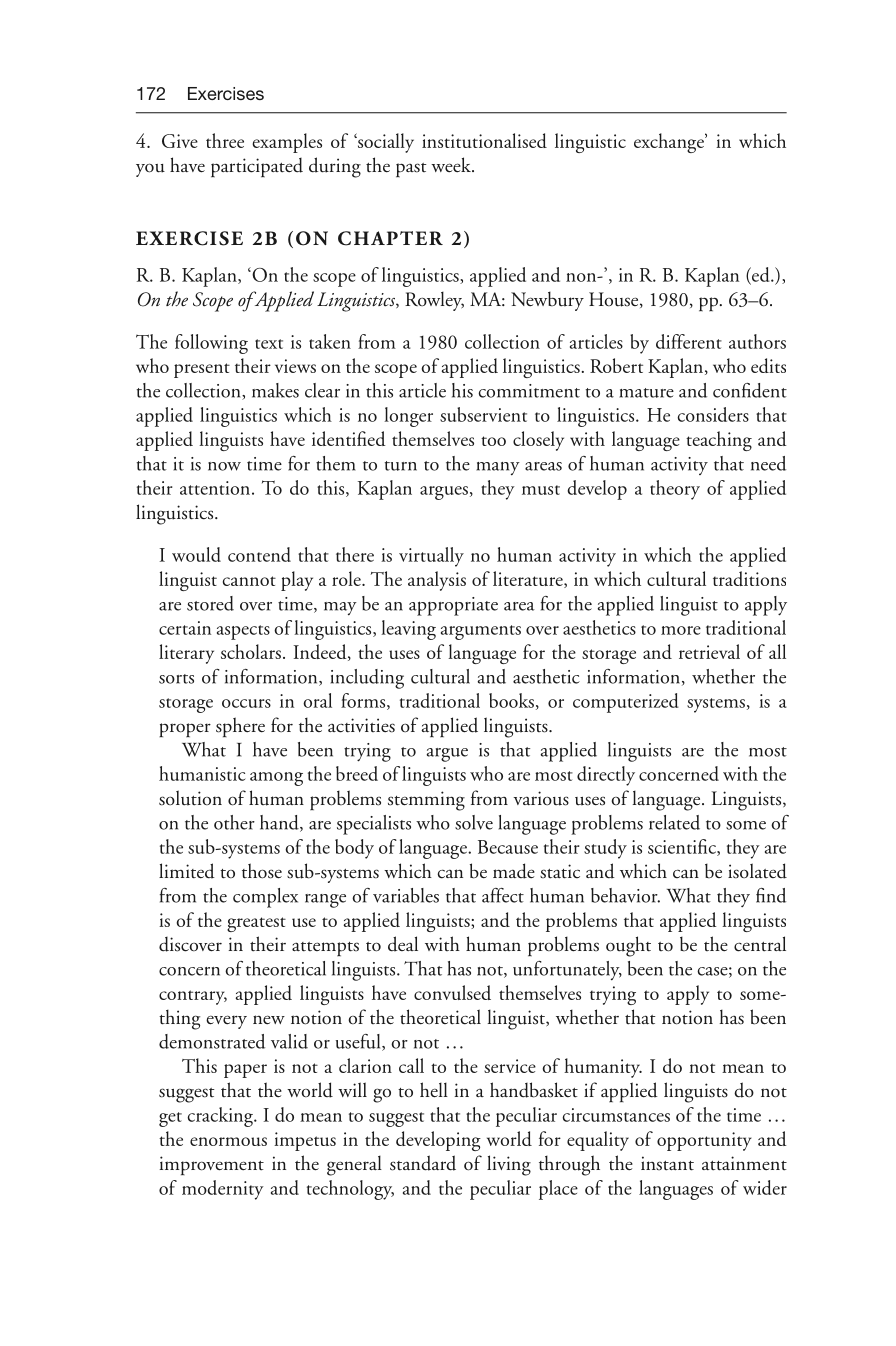  I want to click on participated, so click(257, 168).
